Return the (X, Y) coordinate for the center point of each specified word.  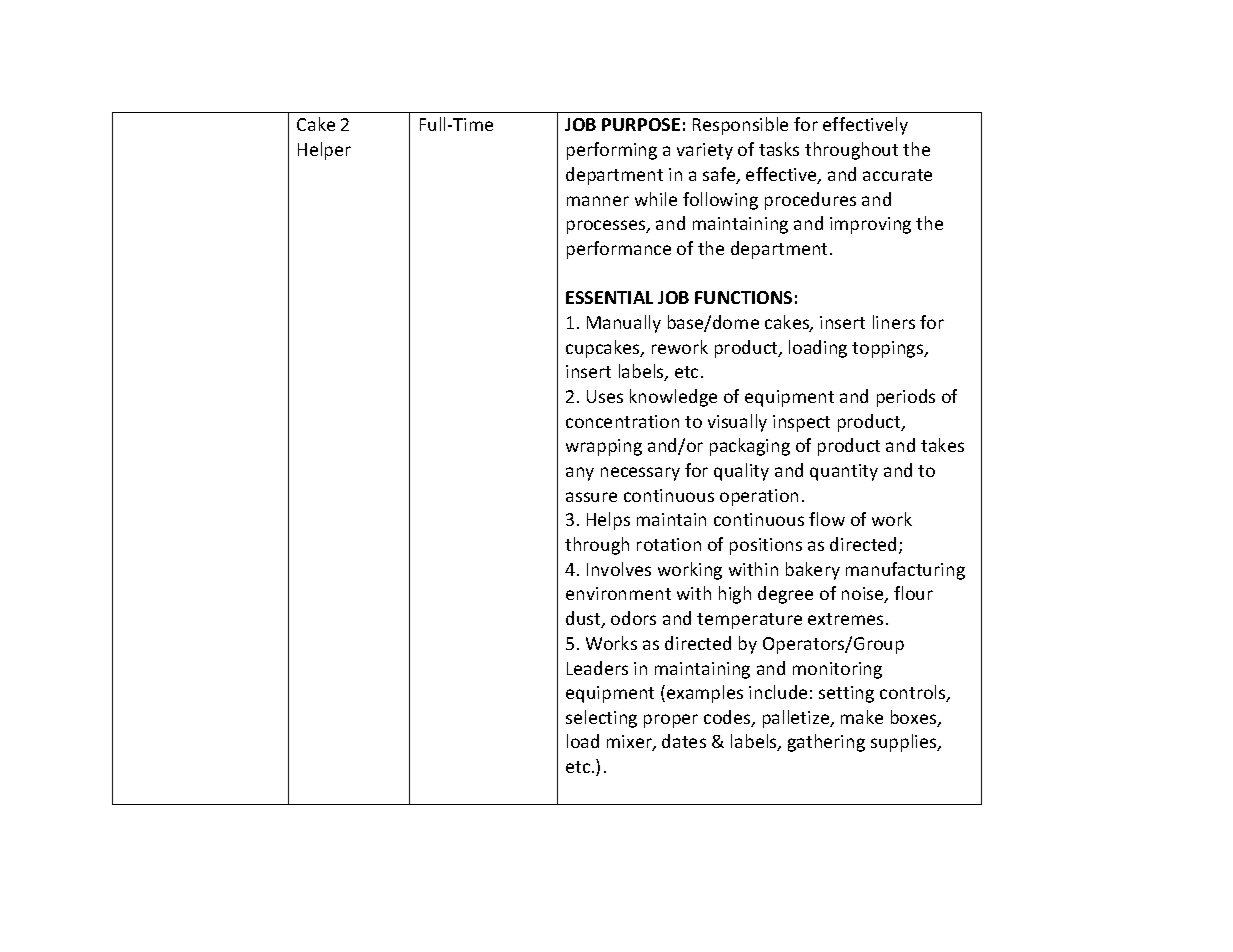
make (862, 717)
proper (671, 721)
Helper (324, 151)
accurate (897, 175)
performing (612, 151)
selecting (601, 719)
